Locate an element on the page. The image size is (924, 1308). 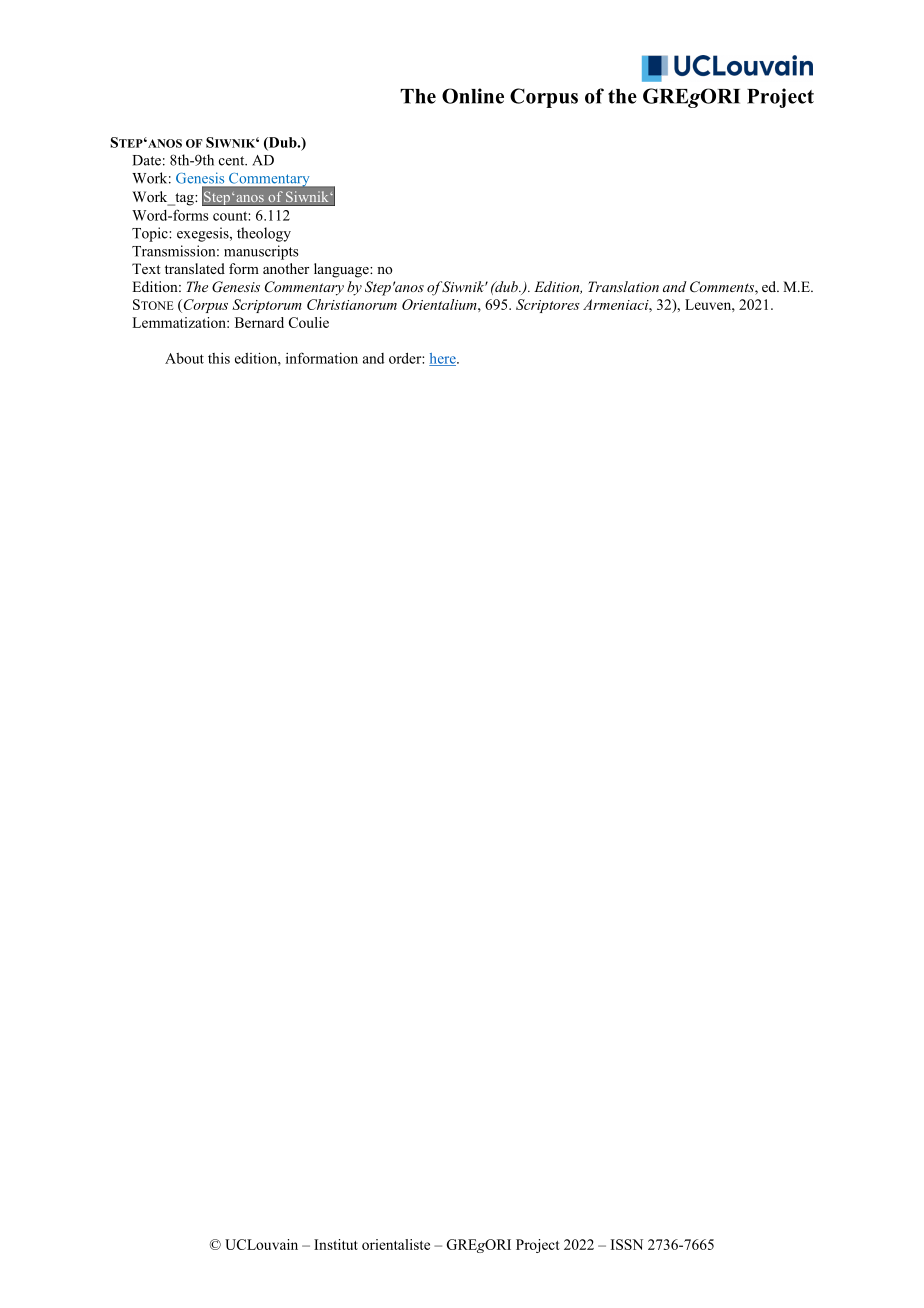
Online is located at coordinates (473, 96).
